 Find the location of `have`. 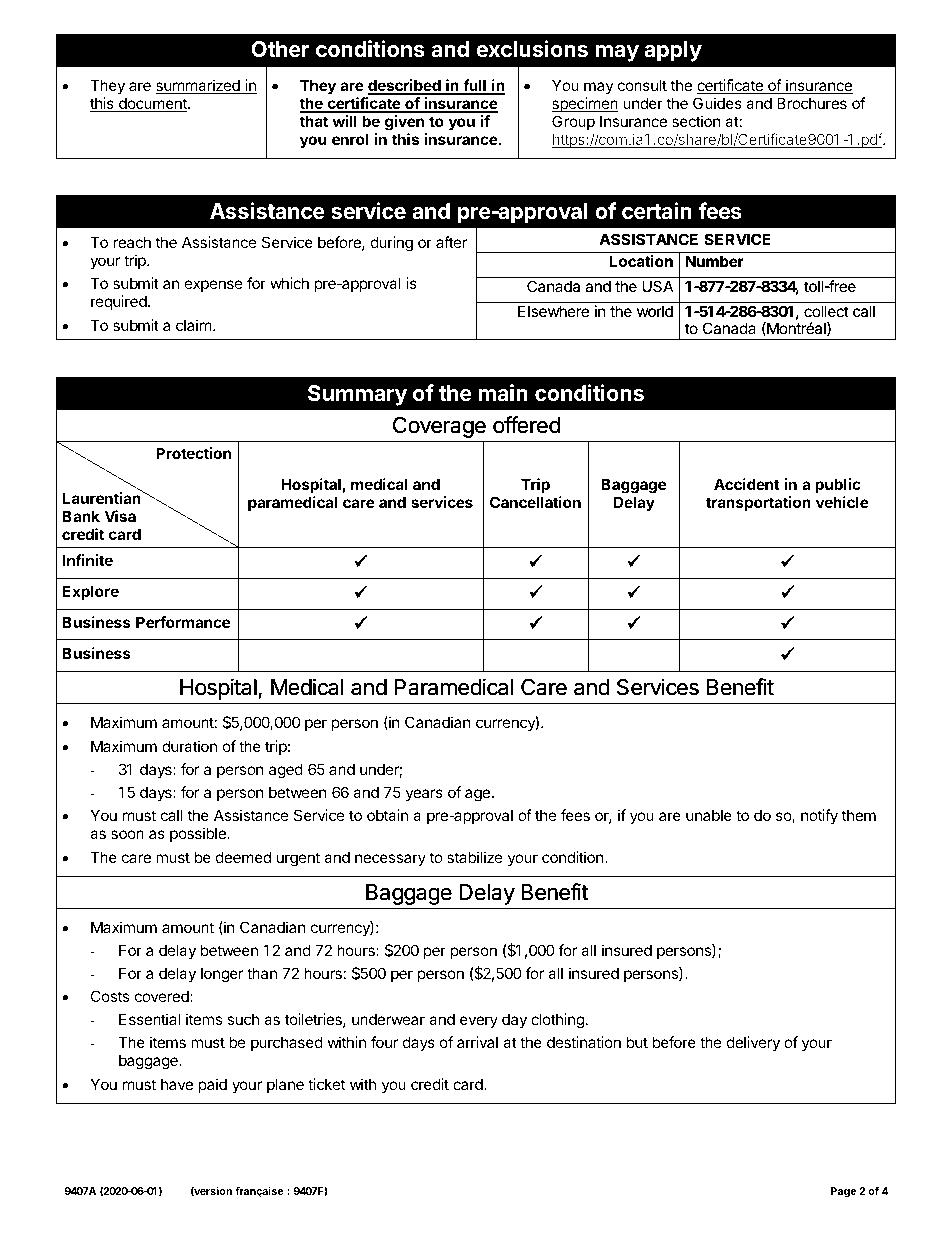

have is located at coordinates (177, 1084).
